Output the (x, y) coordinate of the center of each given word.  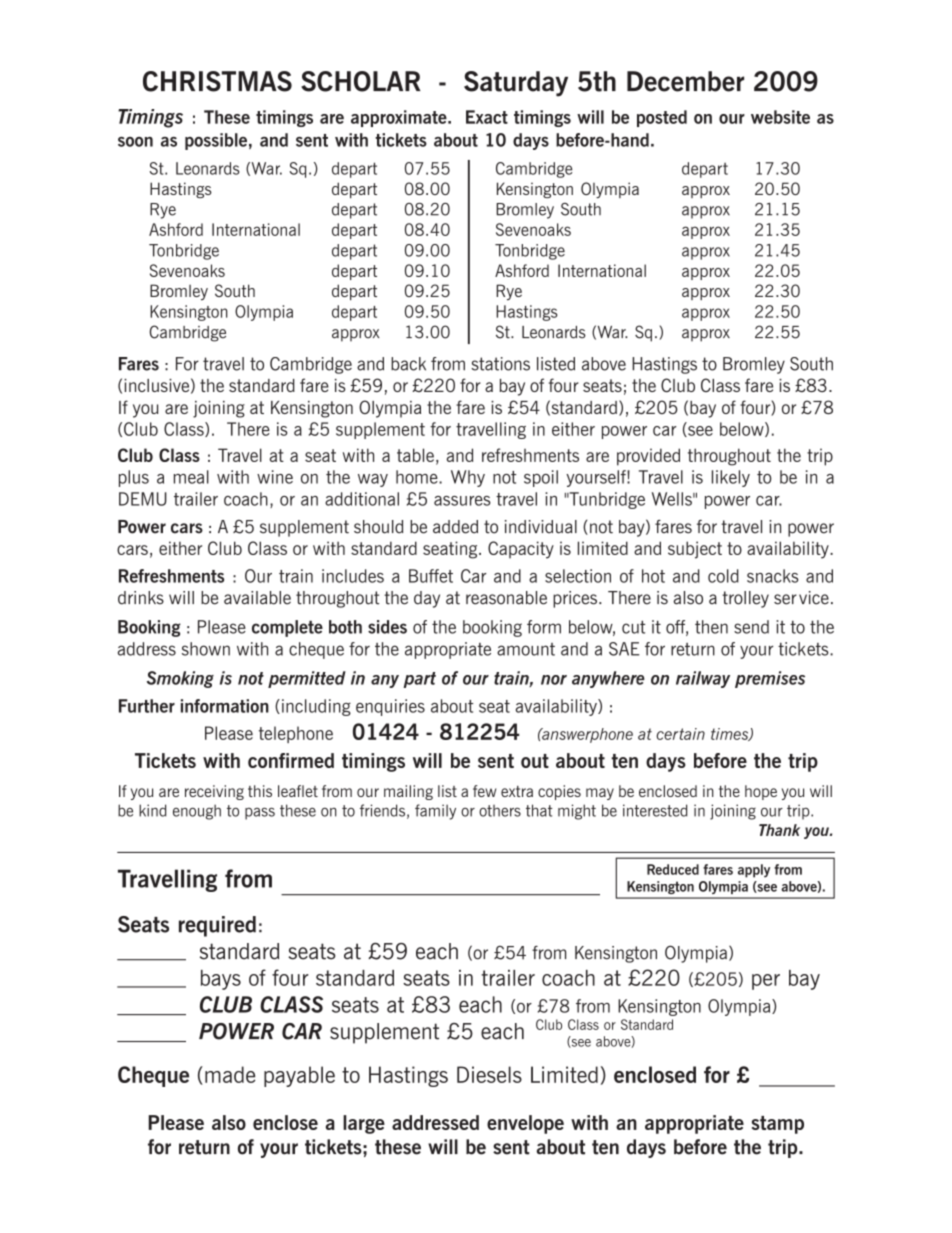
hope (761, 792)
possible (216, 141)
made (230, 1074)
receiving (214, 792)
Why (468, 478)
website (780, 117)
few (484, 791)
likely (731, 478)
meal (191, 477)
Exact (487, 117)
